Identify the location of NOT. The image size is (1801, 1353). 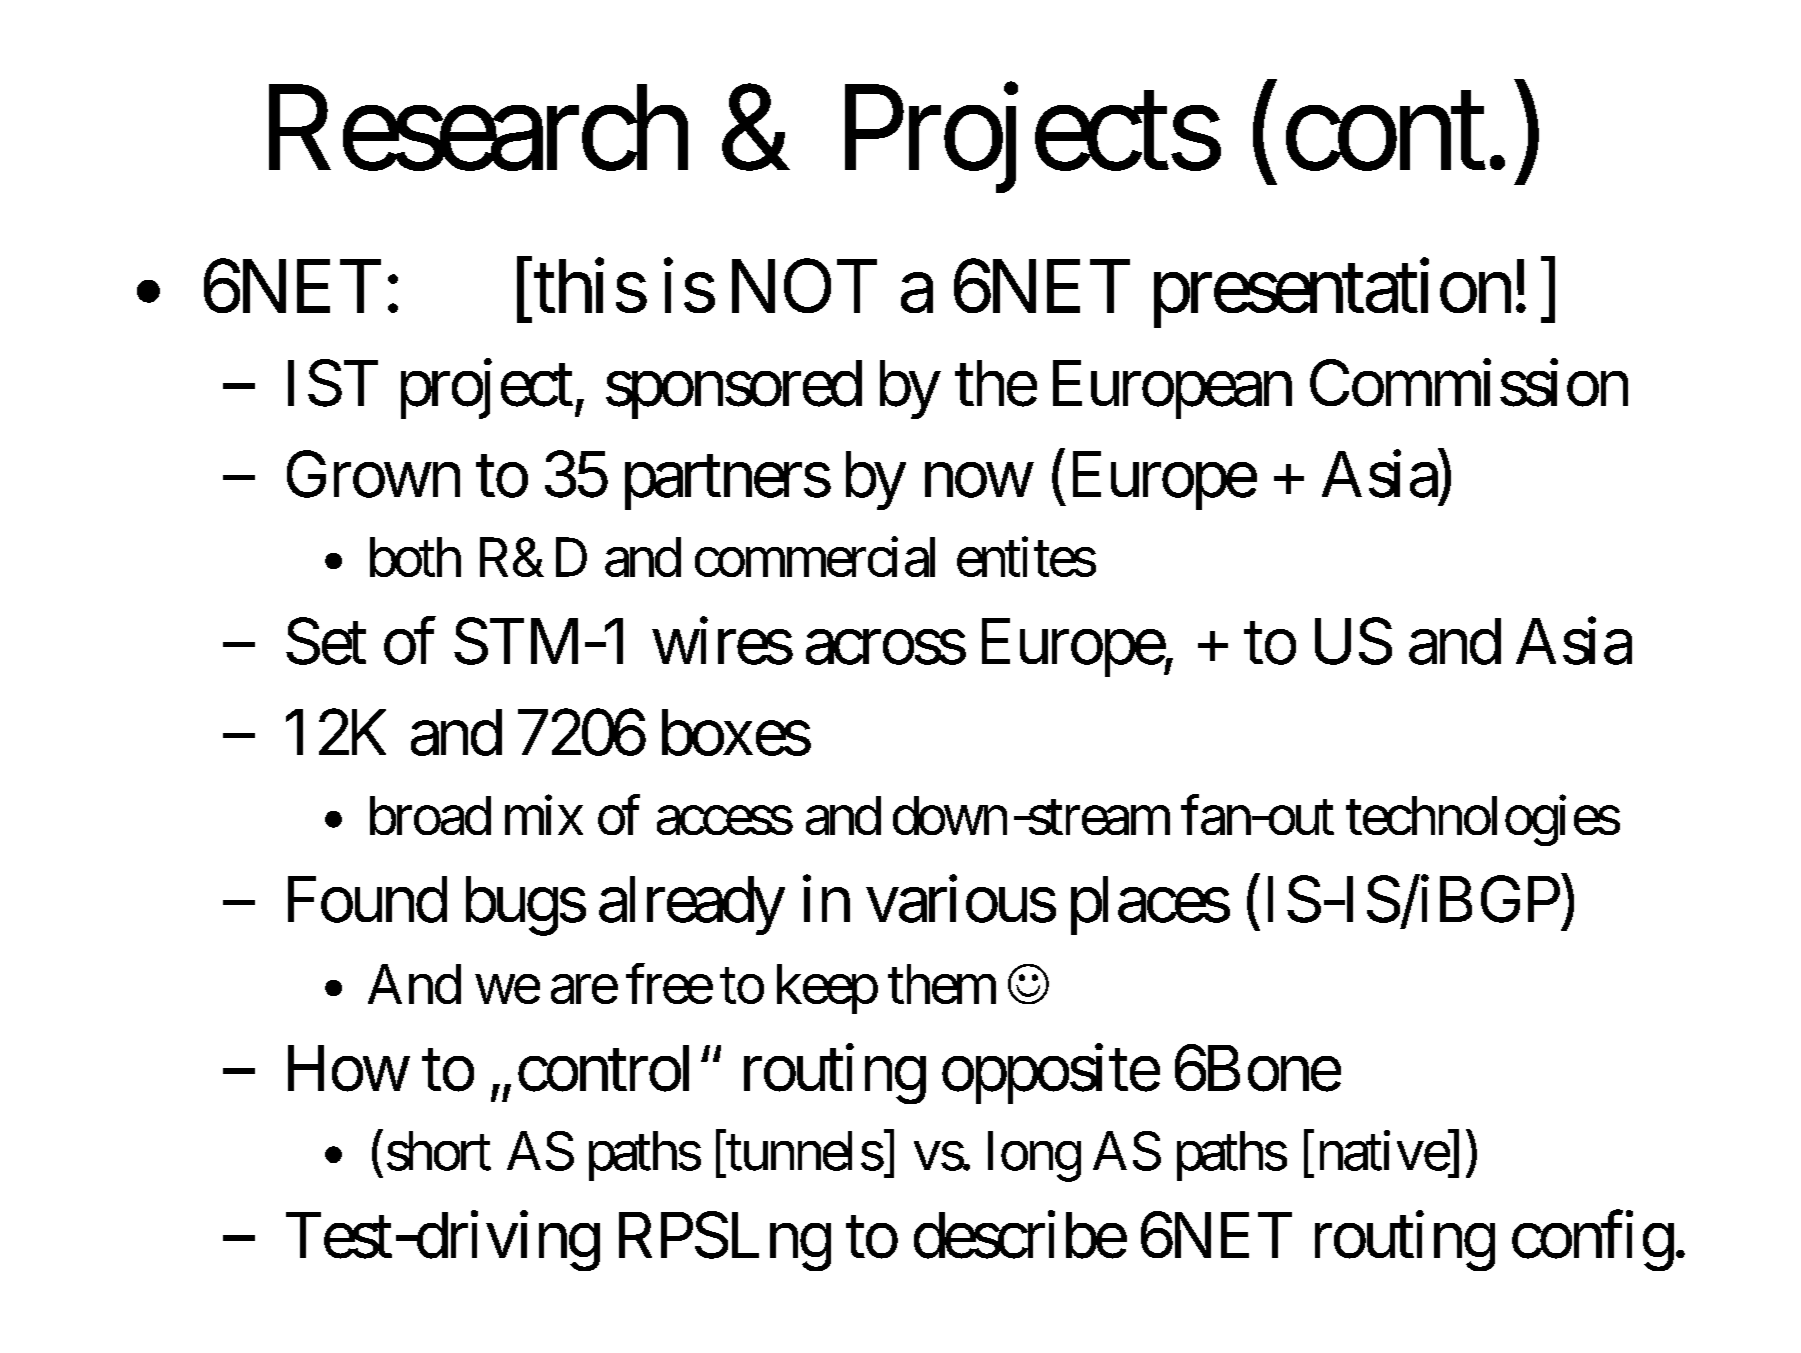
(804, 286).
